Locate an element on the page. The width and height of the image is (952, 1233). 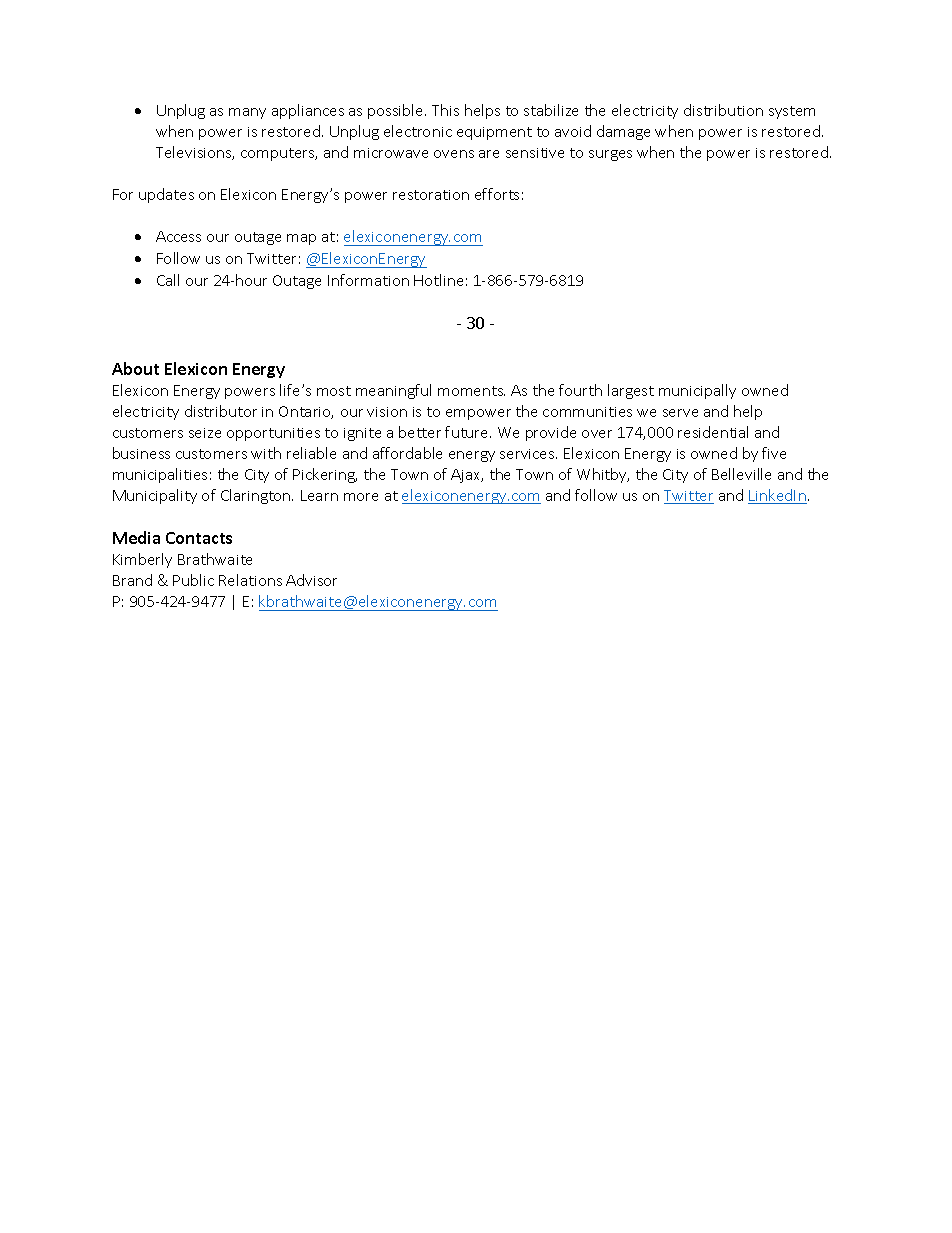
equipment is located at coordinates (494, 133).
